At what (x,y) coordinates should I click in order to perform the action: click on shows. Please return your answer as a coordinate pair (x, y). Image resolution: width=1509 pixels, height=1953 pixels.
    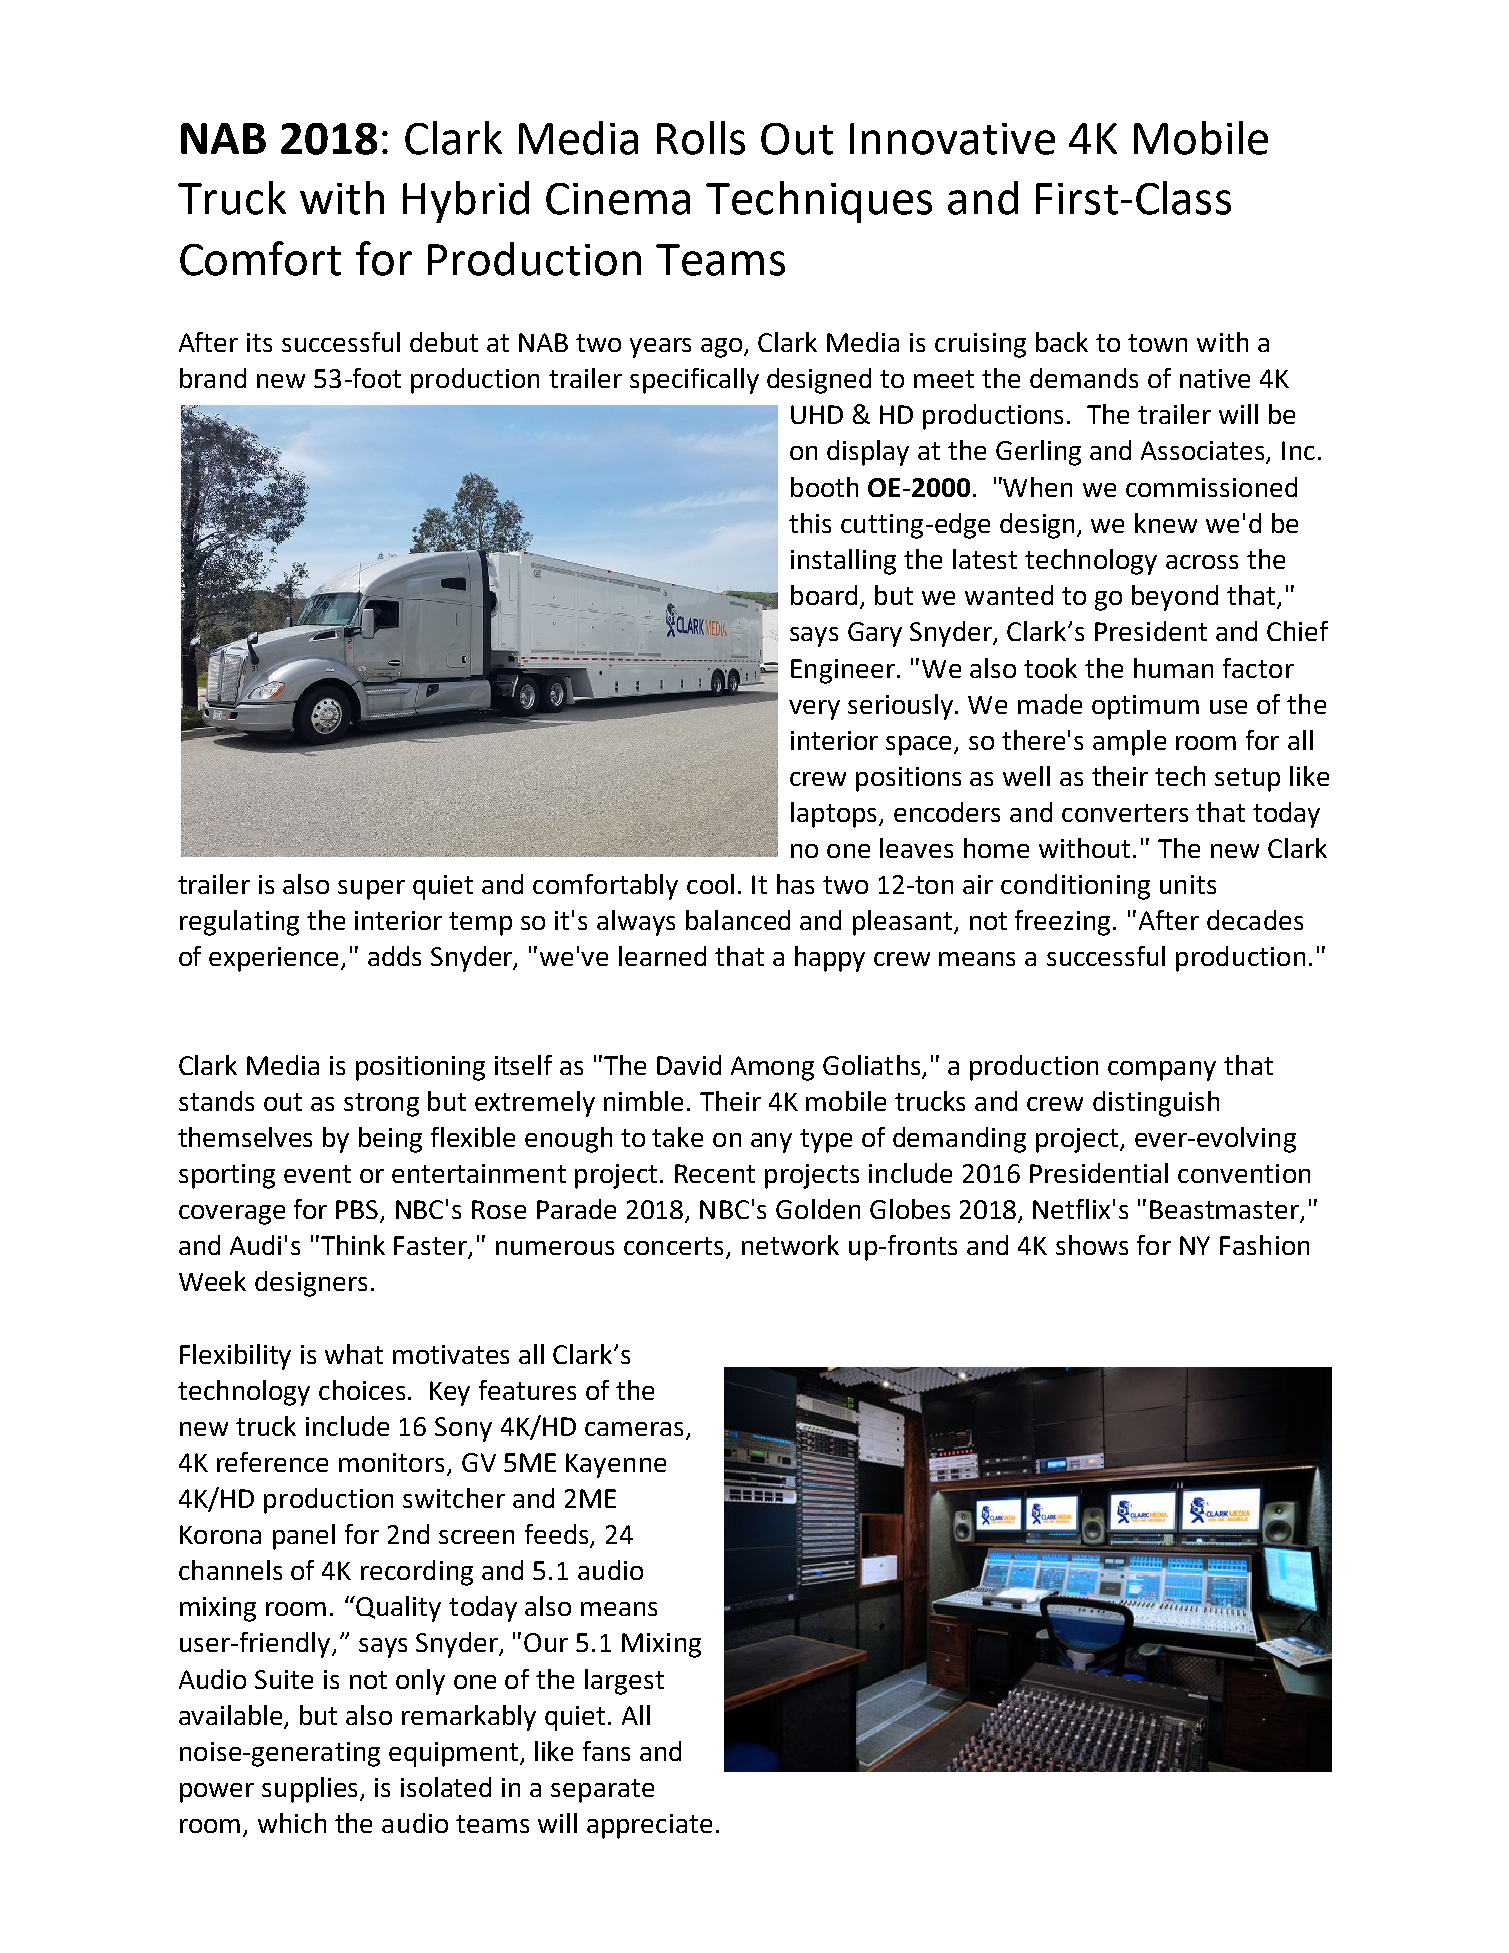
    Looking at the image, I should click on (1092, 1245).
